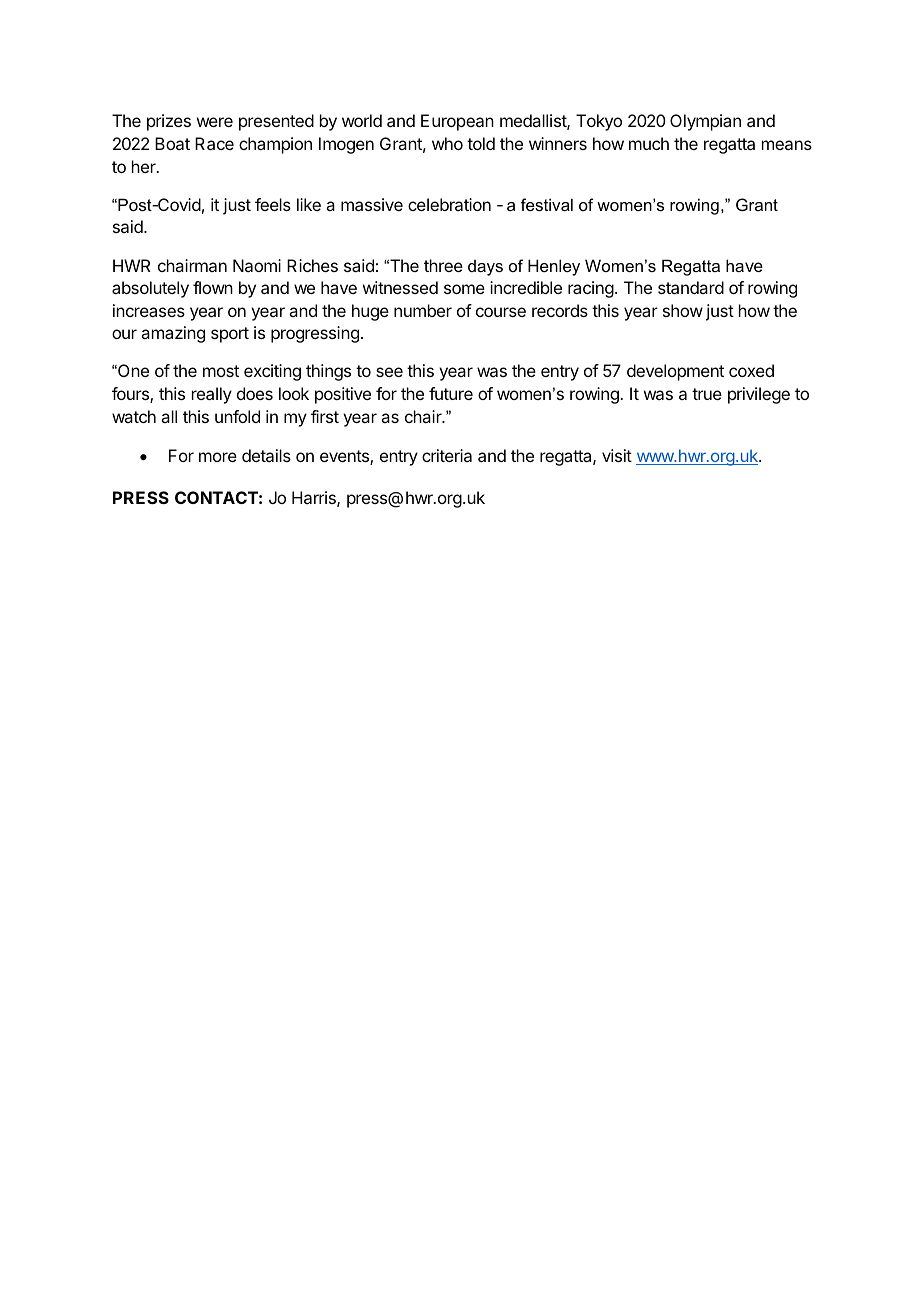 The image size is (924, 1308). I want to click on festival, so click(547, 204).
